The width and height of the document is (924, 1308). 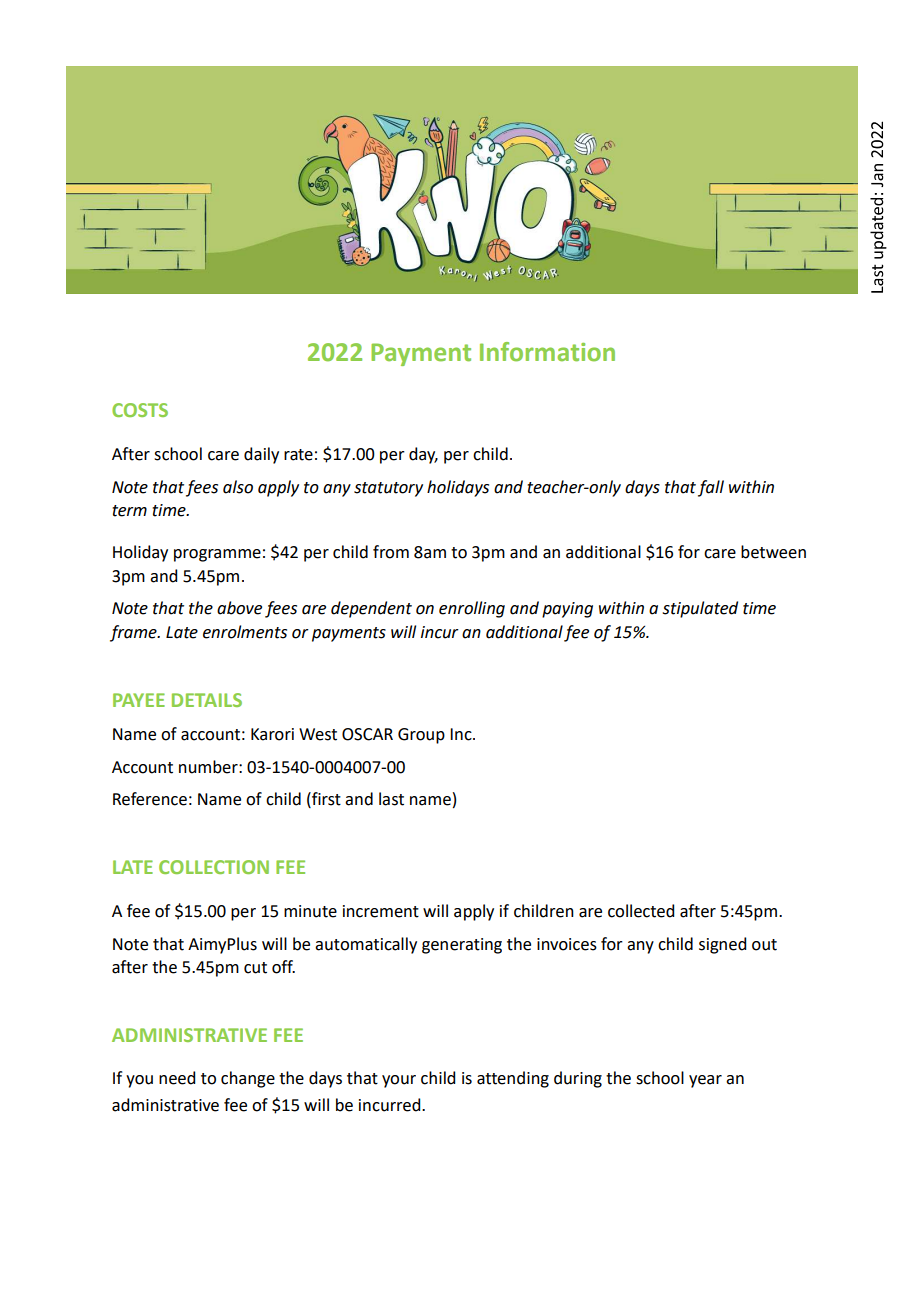 I want to click on fall, so click(x=711, y=488).
